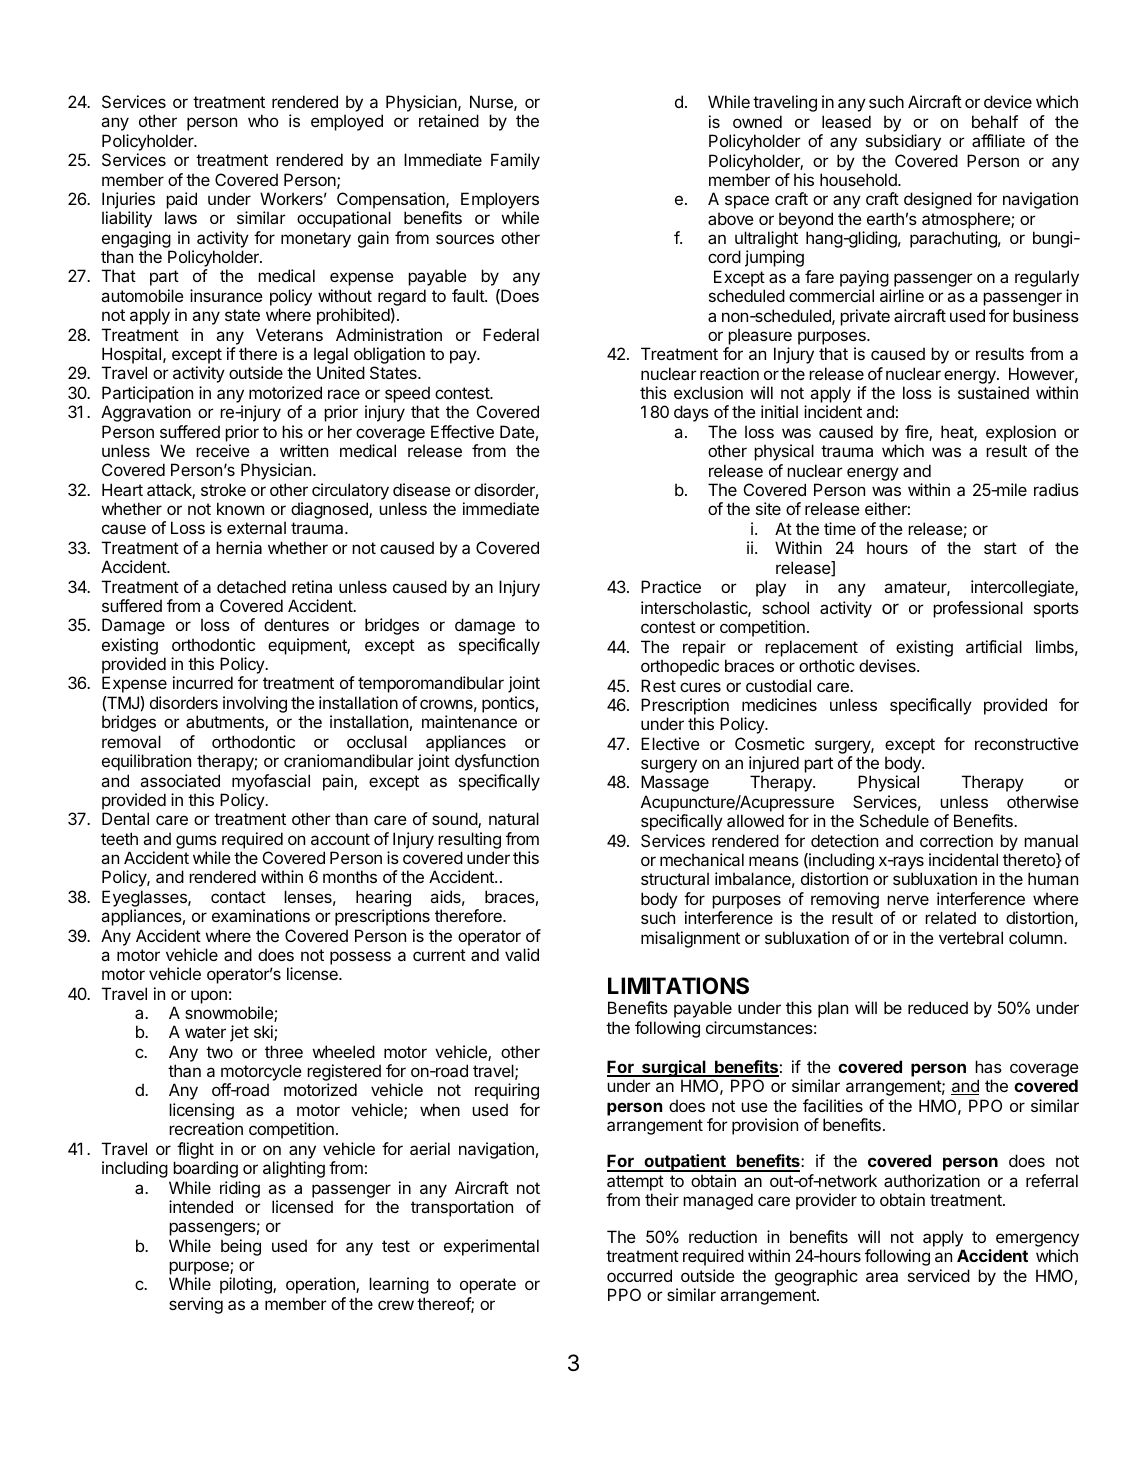  Describe the element at coordinates (263, 120) in the screenshot. I see `who` at that location.
